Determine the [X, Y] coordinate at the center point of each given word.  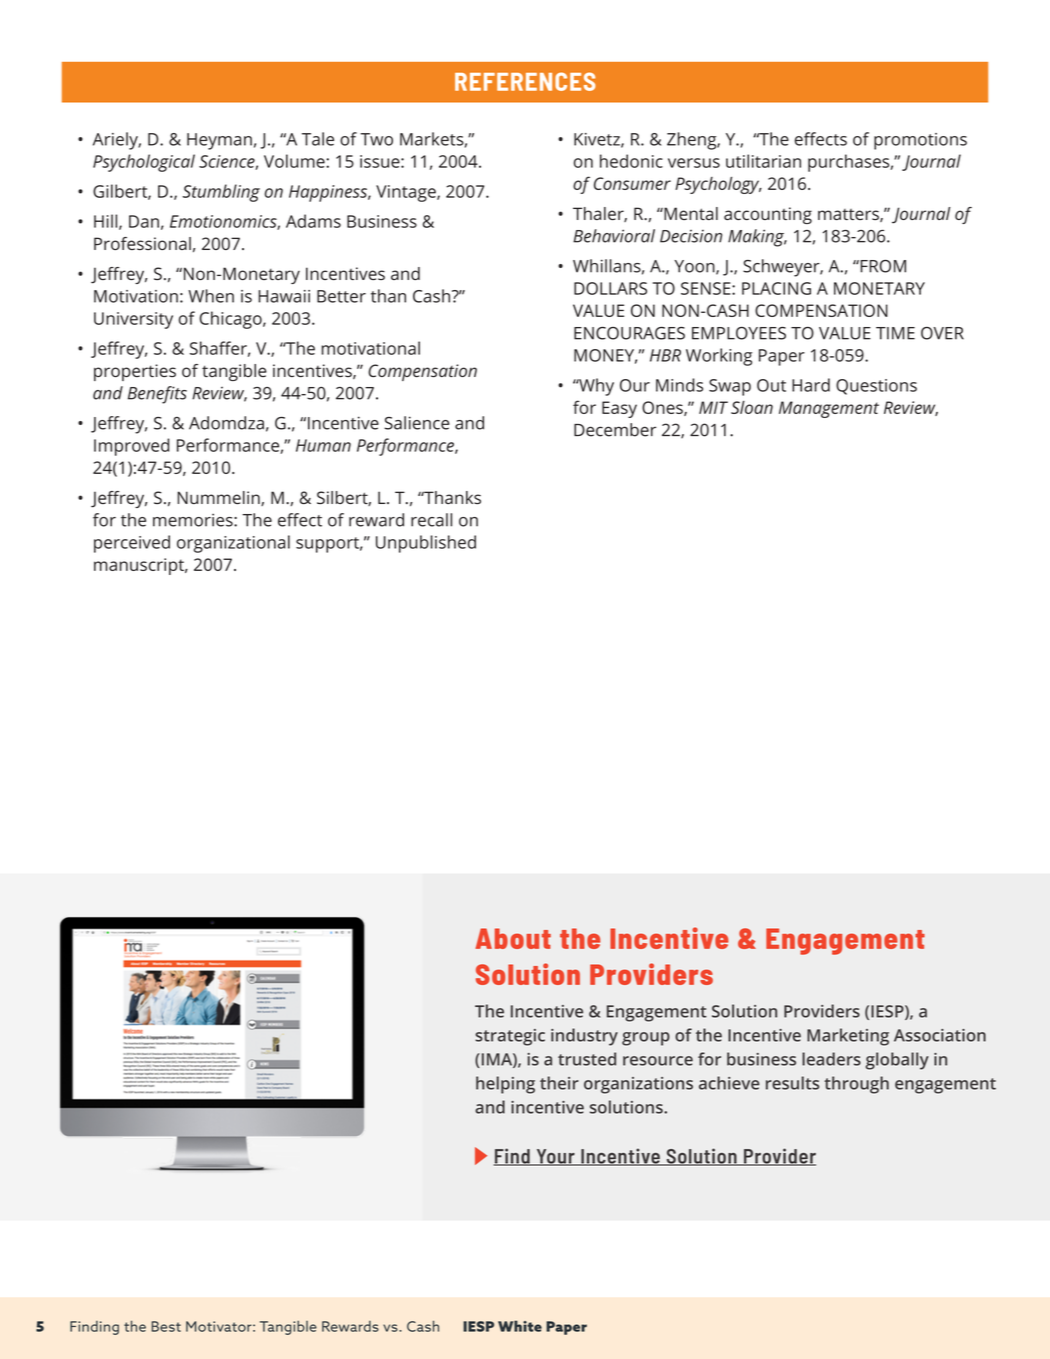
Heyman [219, 141]
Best [166, 1326]
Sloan [752, 407]
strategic [510, 1037]
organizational [233, 544]
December [615, 430]
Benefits [157, 395]
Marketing [848, 1037]
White [520, 1326]
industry [584, 1037]
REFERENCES [525, 81]
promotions [920, 141]
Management [829, 409]
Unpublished [426, 544]
